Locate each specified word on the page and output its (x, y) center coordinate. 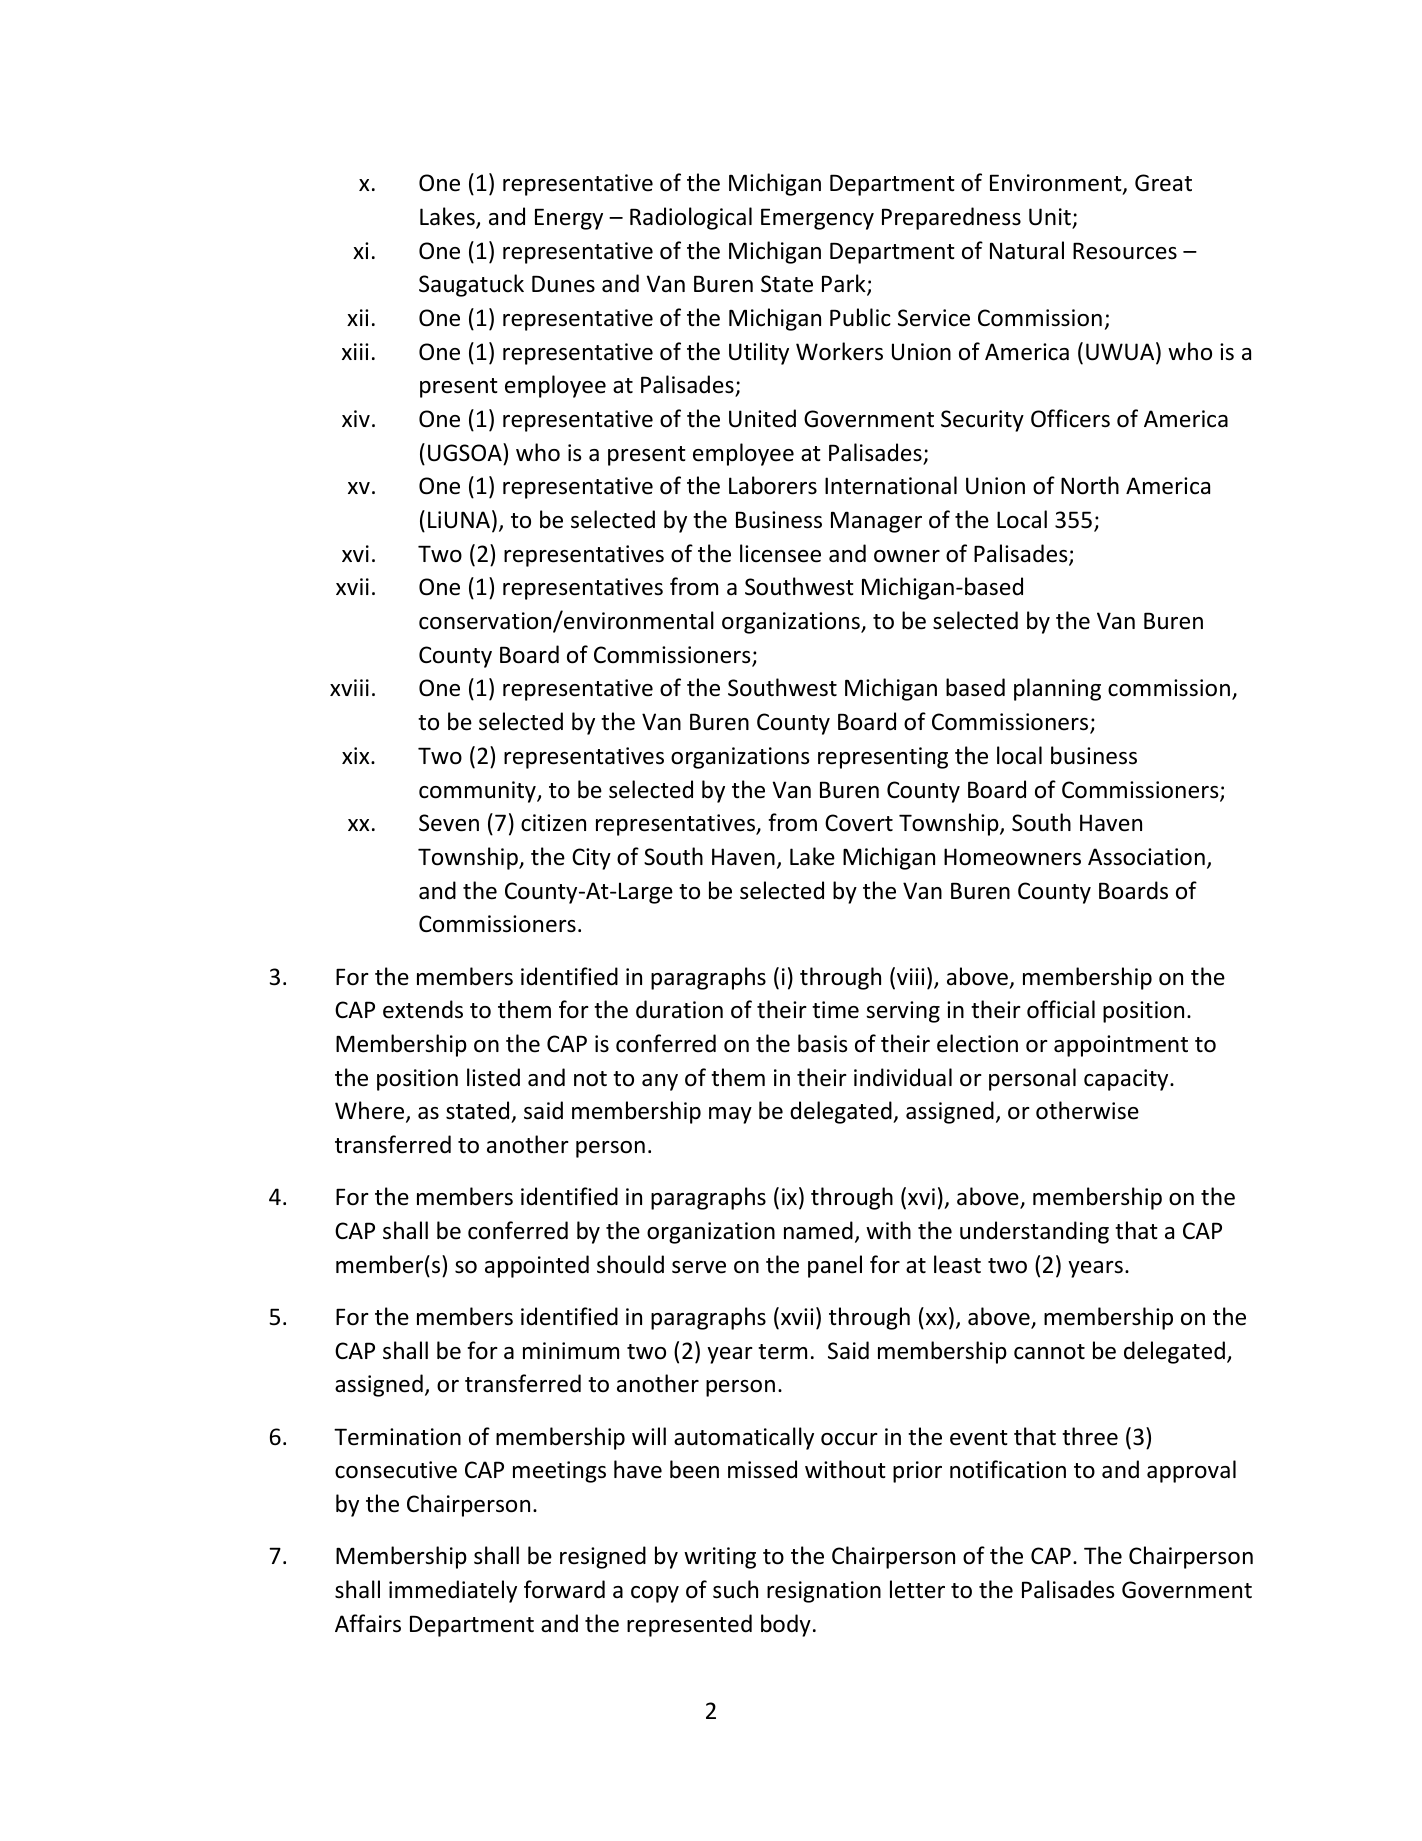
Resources (1125, 251)
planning (1057, 689)
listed (493, 1077)
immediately (453, 1591)
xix (357, 755)
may (730, 1115)
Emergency (817, 219)
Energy (569, 219)
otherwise (1087, 1110)
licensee (780, 553)
